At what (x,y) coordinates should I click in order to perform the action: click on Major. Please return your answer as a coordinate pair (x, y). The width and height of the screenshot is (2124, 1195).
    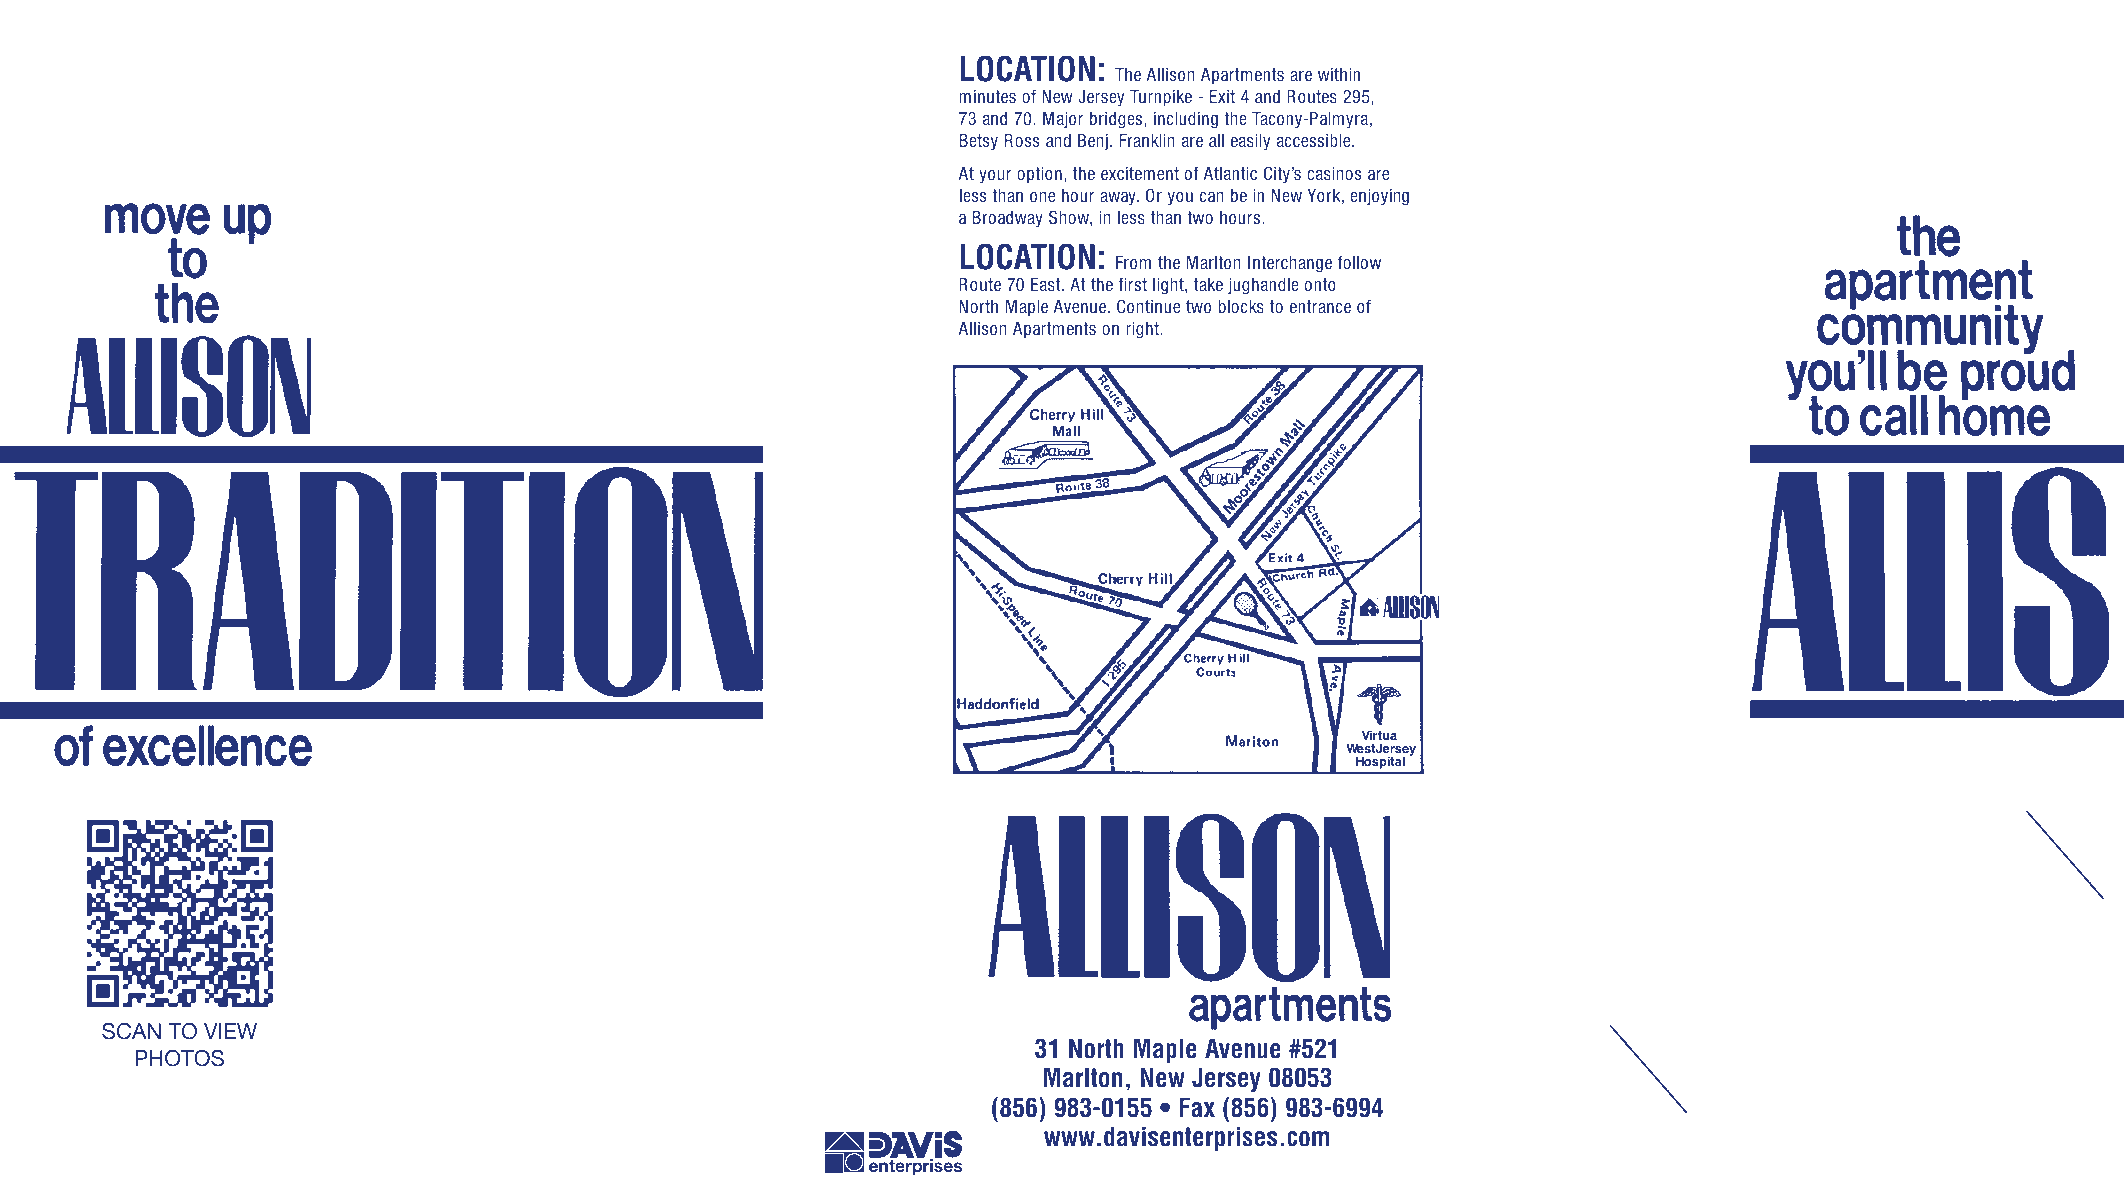
    Looking at the image, I should click on (1063, 120).
